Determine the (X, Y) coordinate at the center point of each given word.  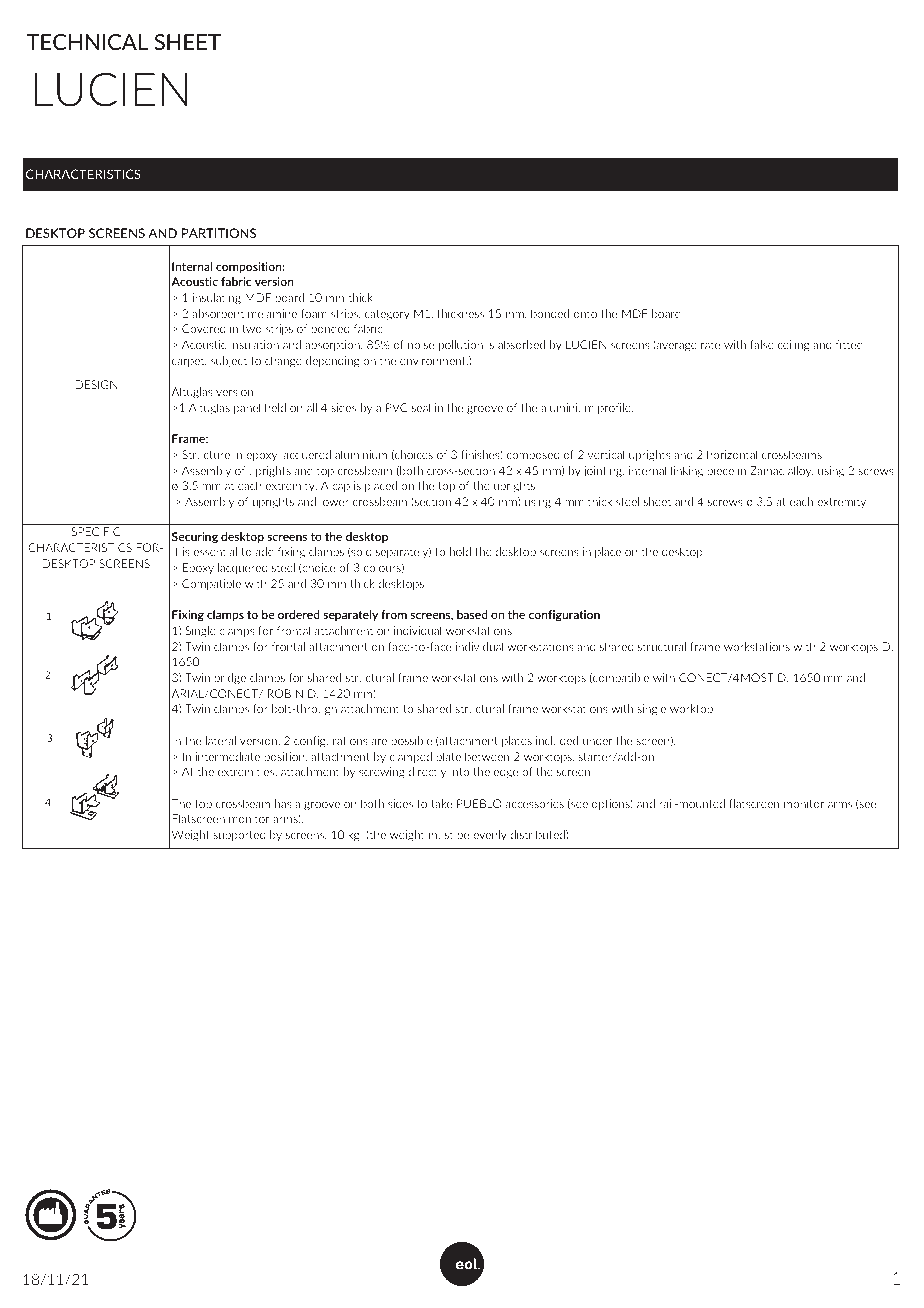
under (597, 740)
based (472, 614)
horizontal (732, 454)
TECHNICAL (87, 42)
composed (533, 455)
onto (585, 314)
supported (239, 835)
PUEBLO (479, 803)
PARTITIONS (219, 233)
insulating (217, 298)
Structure (206, 454)
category (387, 315)
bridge (230, 678)
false (762, 344)
